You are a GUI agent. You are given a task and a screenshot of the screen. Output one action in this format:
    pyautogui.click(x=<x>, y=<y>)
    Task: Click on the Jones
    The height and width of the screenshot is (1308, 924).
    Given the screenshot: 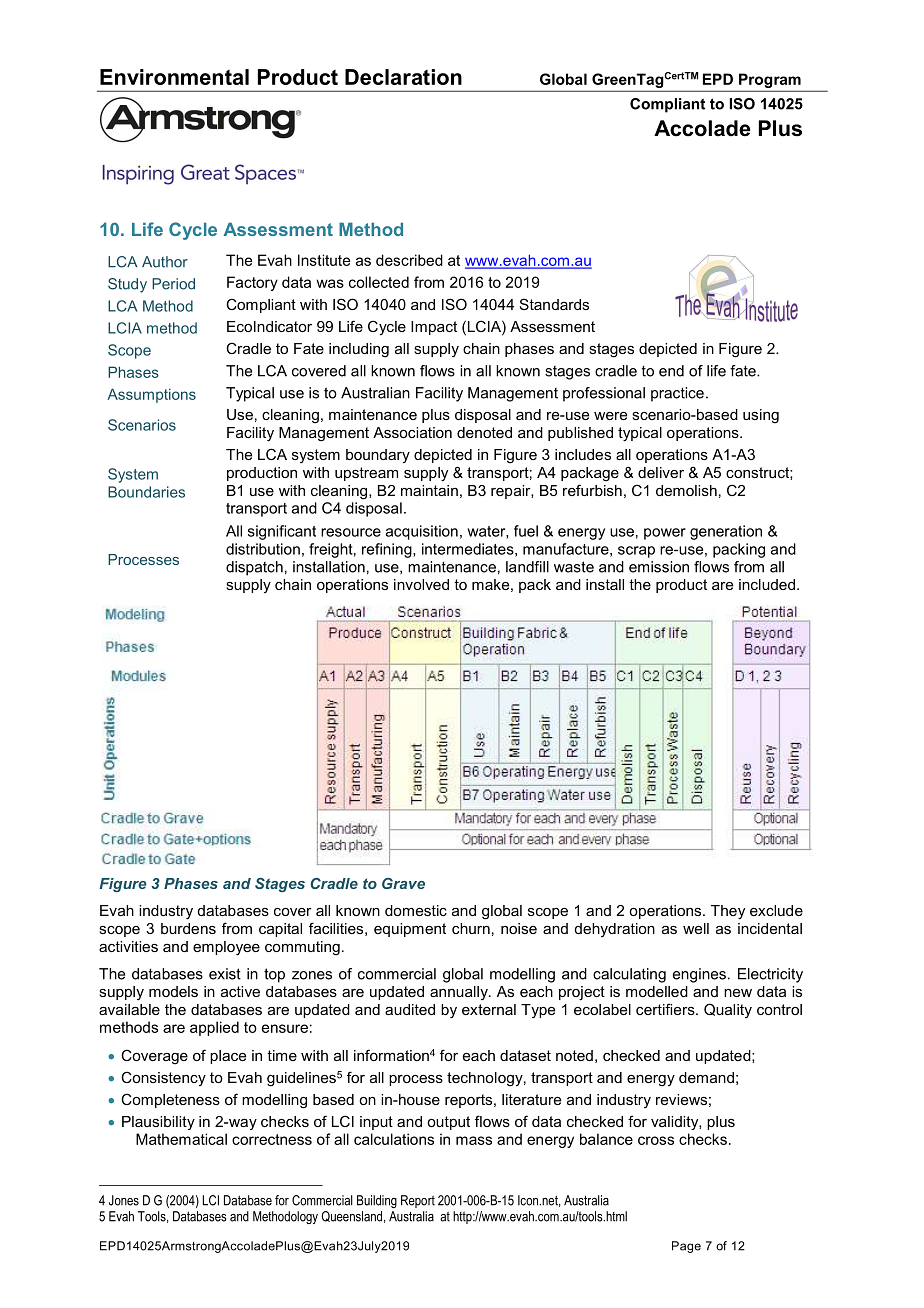 What is the action you would take?
    pyautogui.click(x=124, y=1200)
